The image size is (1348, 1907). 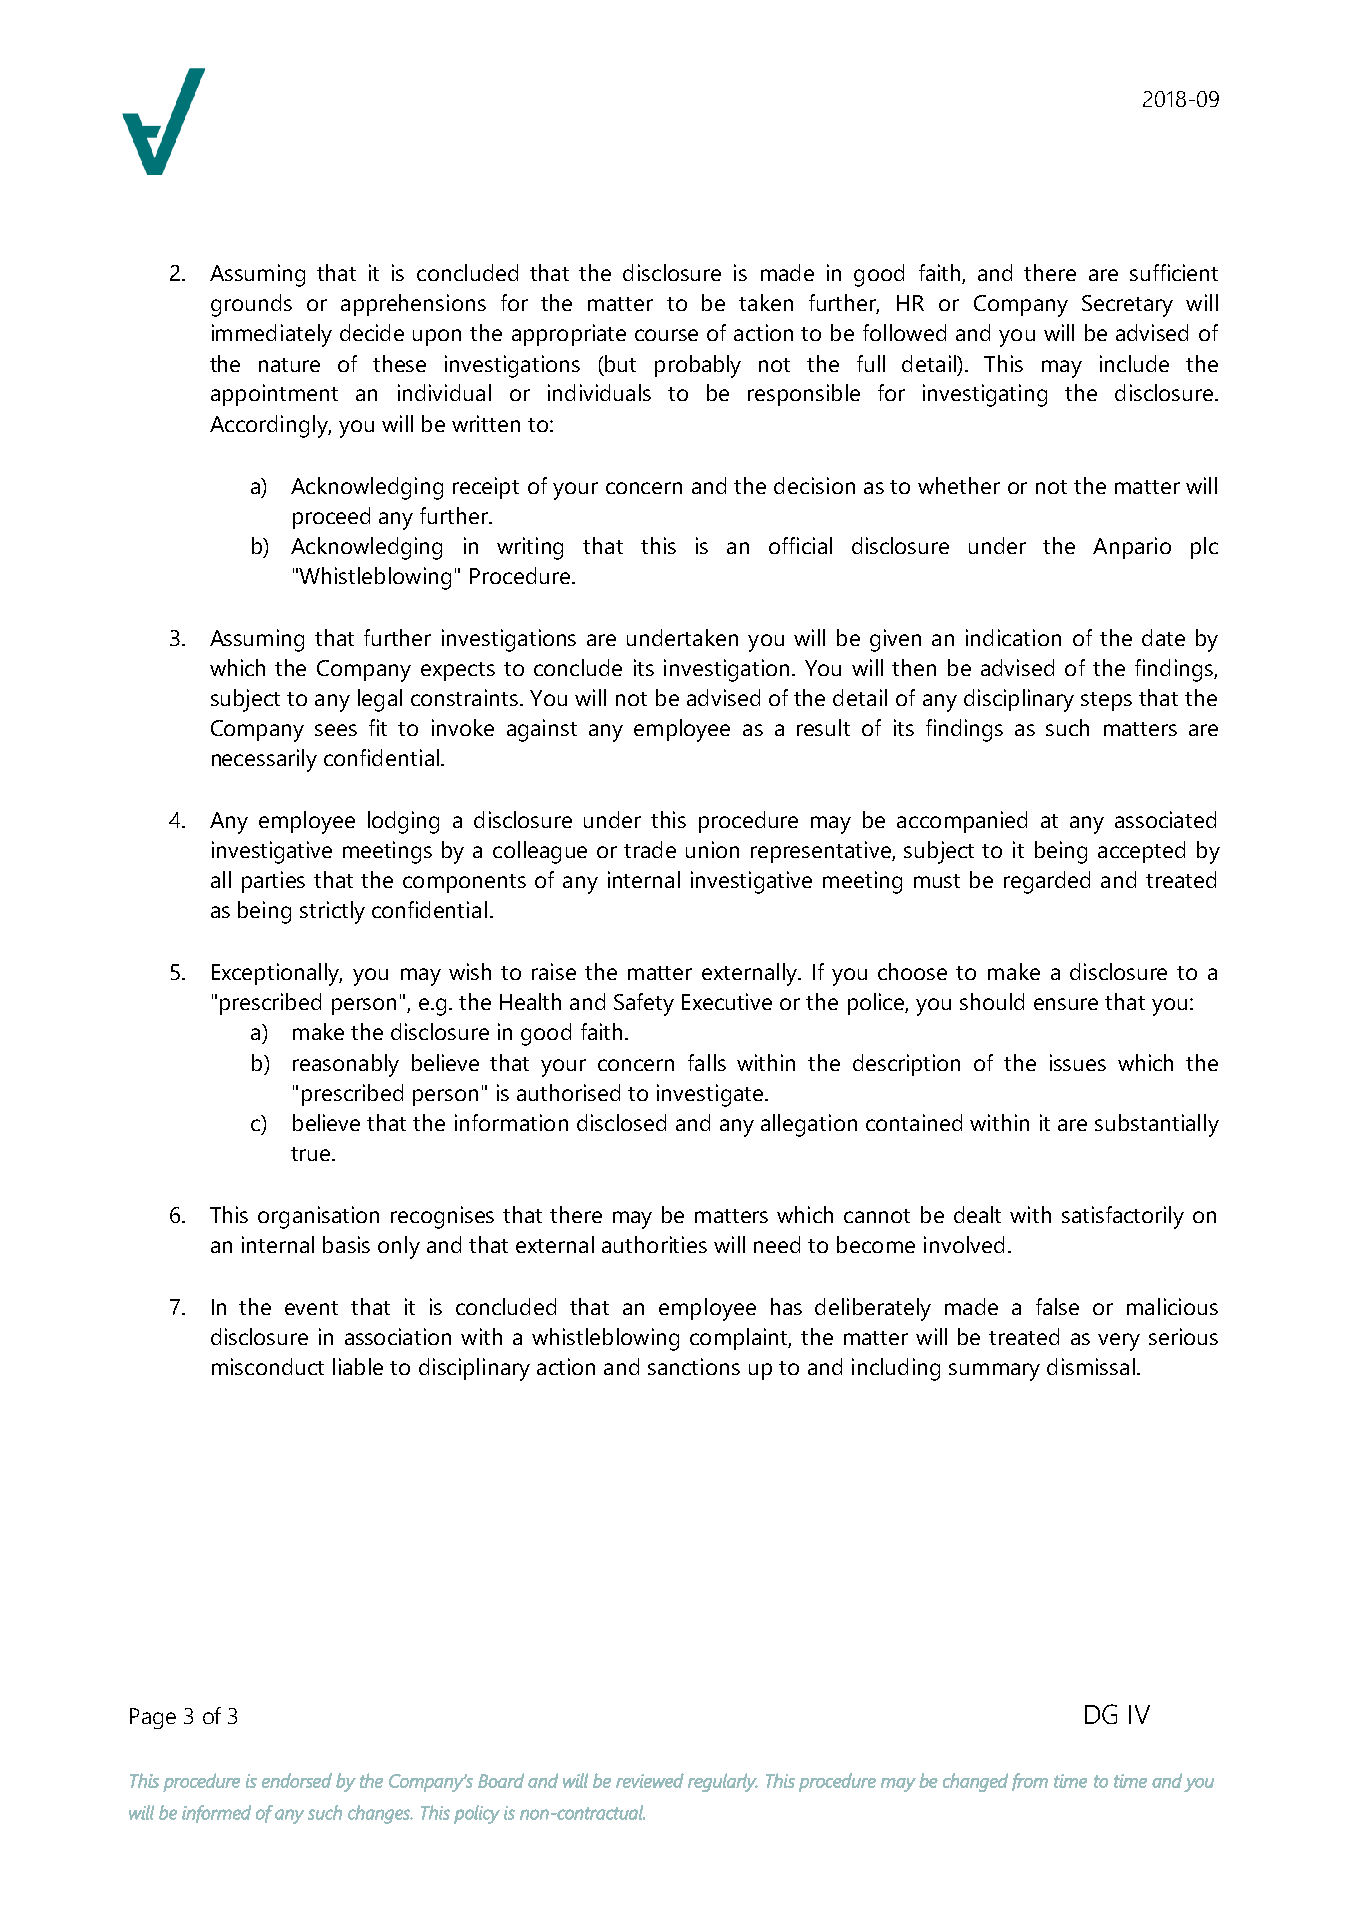 I want to click on sanctions, so click(x=694, y=1366).
